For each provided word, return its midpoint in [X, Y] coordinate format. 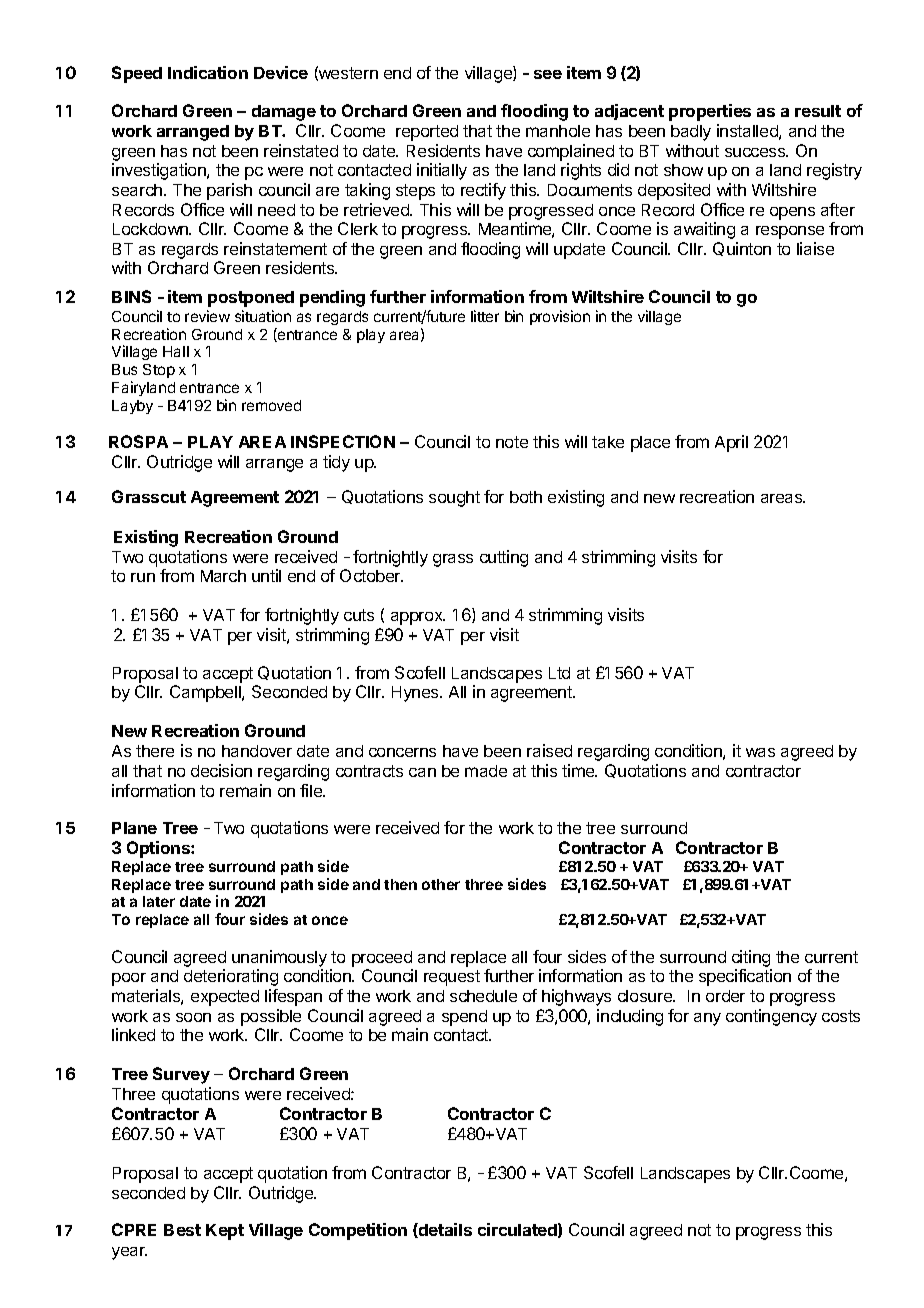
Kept [225, 1232]
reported [427, 133]
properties [710, 112]
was [760, 752]
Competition [358, 1231]
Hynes [416, 694]
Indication [208, 72]
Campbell [206, 693]
